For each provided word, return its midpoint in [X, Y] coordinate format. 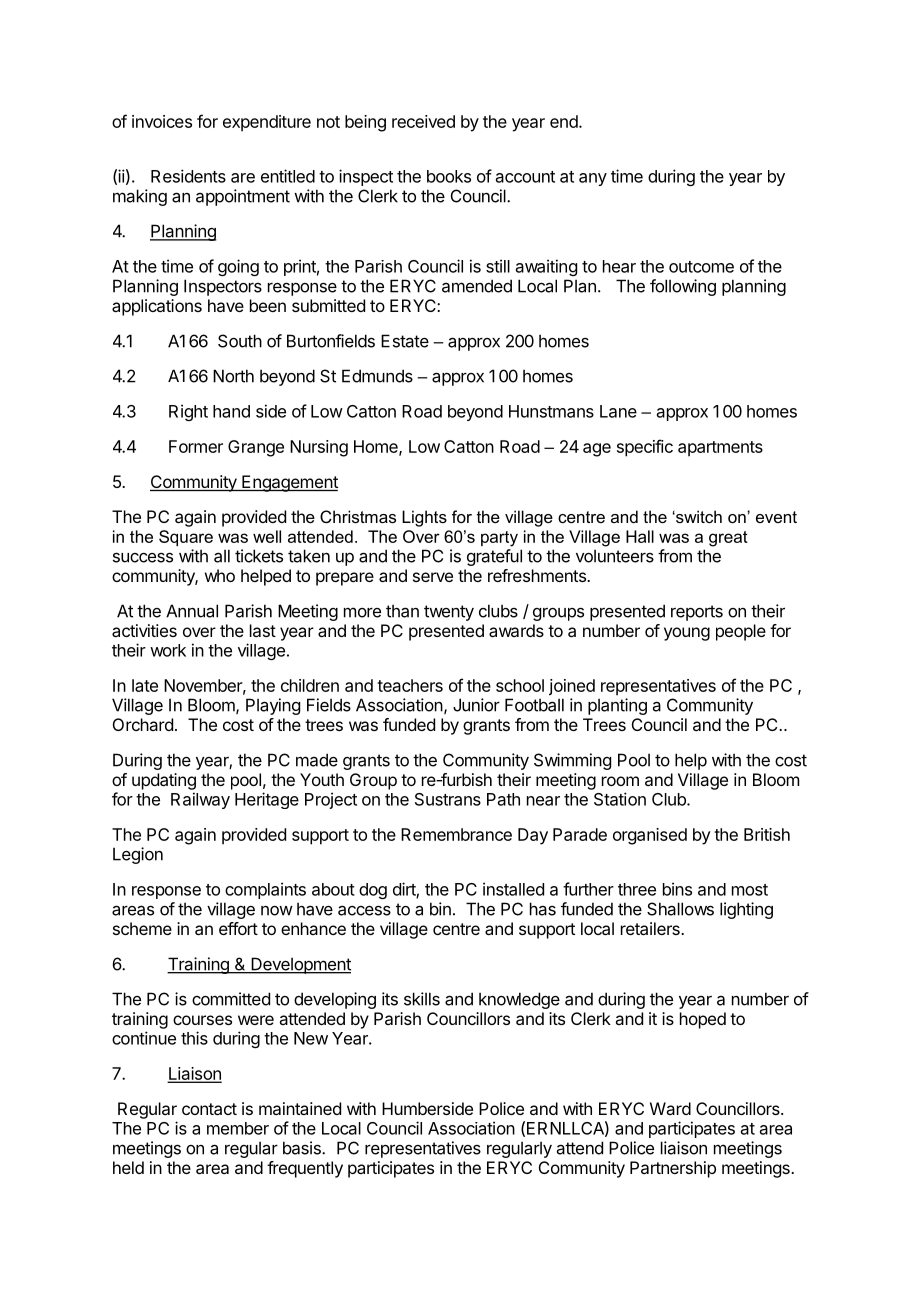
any [593, 179]
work [168, 650]
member [238, 1128]
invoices [162, 121]
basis [303, 1148]
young [687, 634]
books [449, 176]
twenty [449, 613]
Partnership [673, 1169]
